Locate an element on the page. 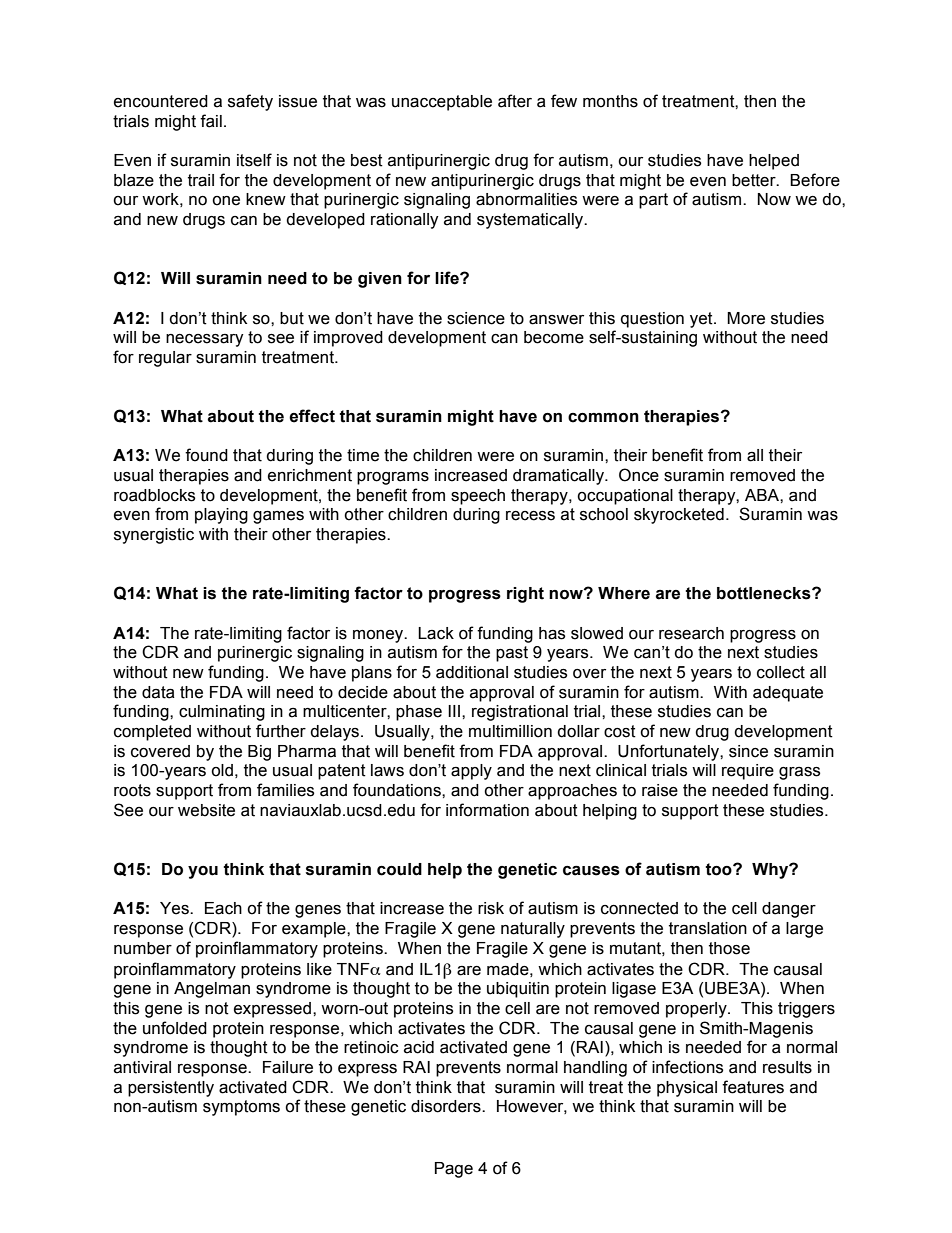  data is located at coordinates (158, 692).
